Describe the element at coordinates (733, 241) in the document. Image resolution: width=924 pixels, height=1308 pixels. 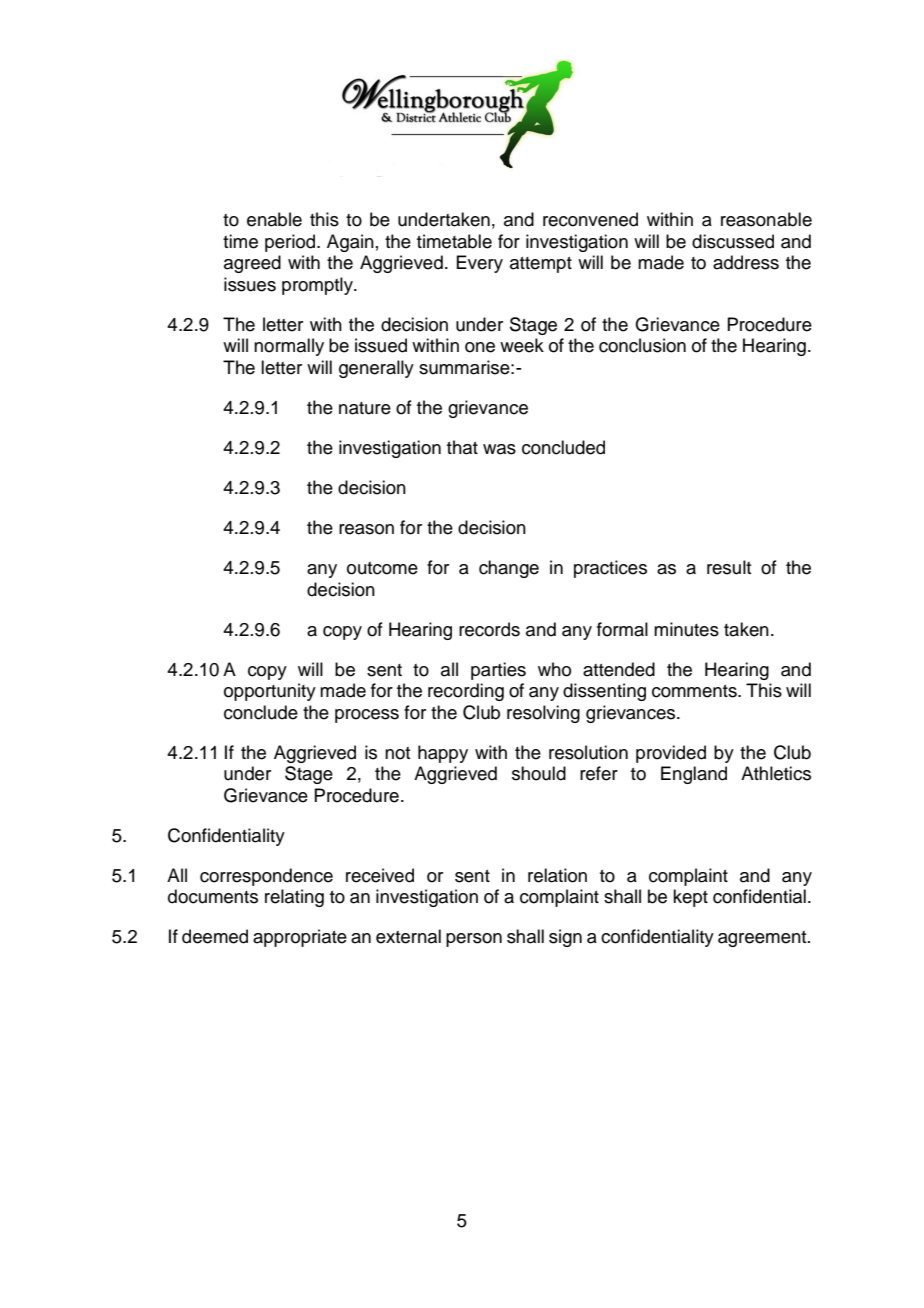
I see `discussed` at that location.
